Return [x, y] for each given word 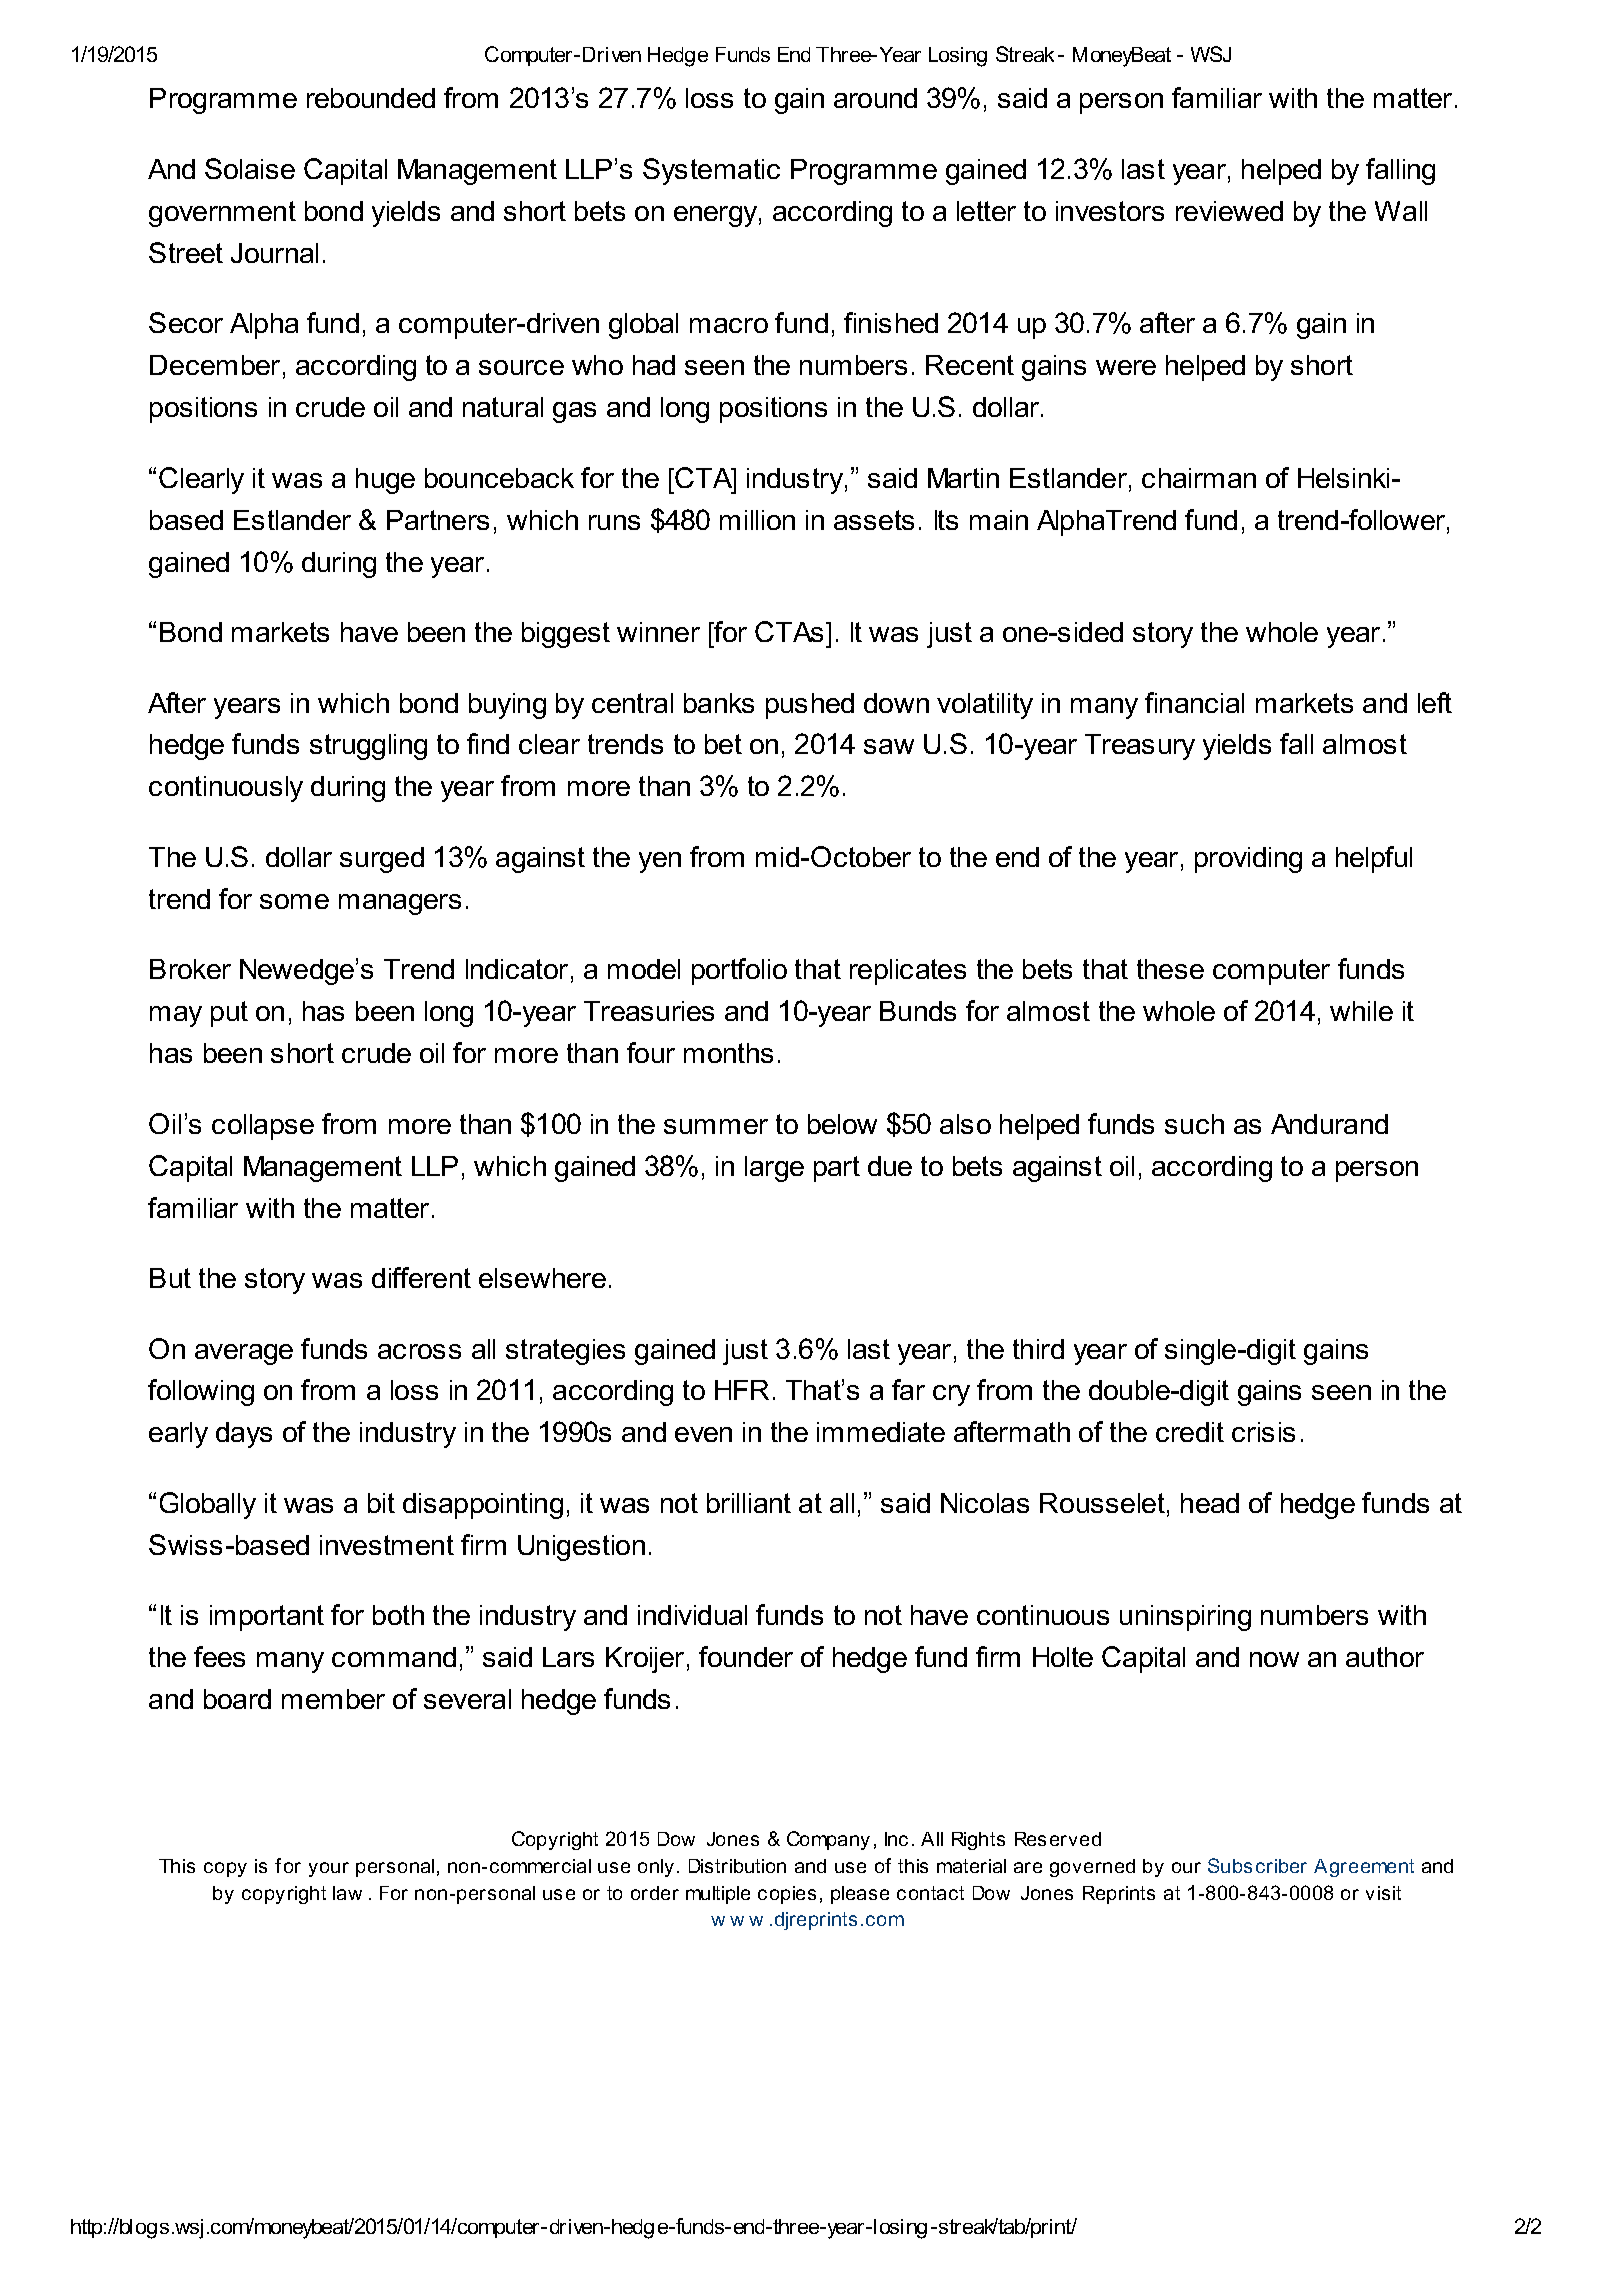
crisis [1263, 1432]
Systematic [711, 171]
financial [1194, 702]
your [329, 1869]
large [774, 1169]
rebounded [371, 98]
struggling [368, 747]
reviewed [1229, 211]
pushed [810, 706]
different [421, 1277]
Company [828, 1840]
